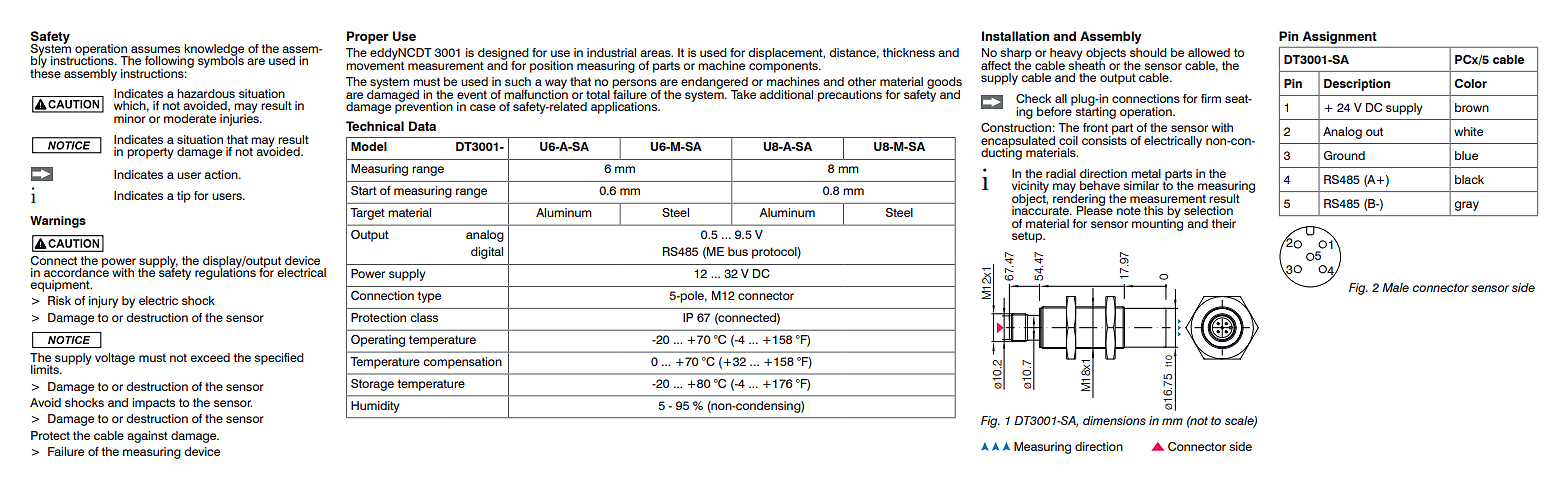  Describe the element at coordinates (784, 66) in the page. I see `components` at that location.
